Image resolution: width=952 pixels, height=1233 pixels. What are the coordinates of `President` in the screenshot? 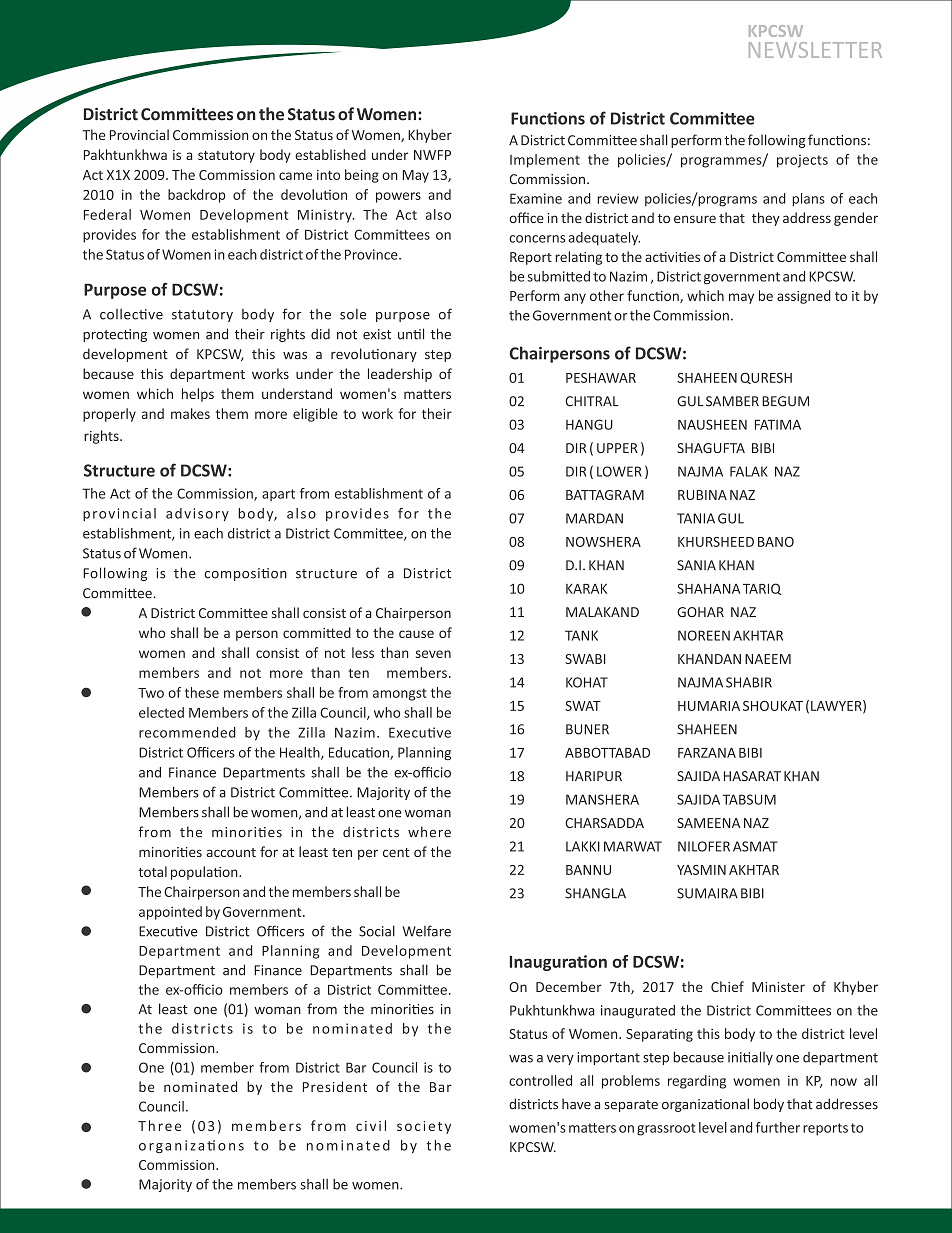 It's located at (335, 1086).
